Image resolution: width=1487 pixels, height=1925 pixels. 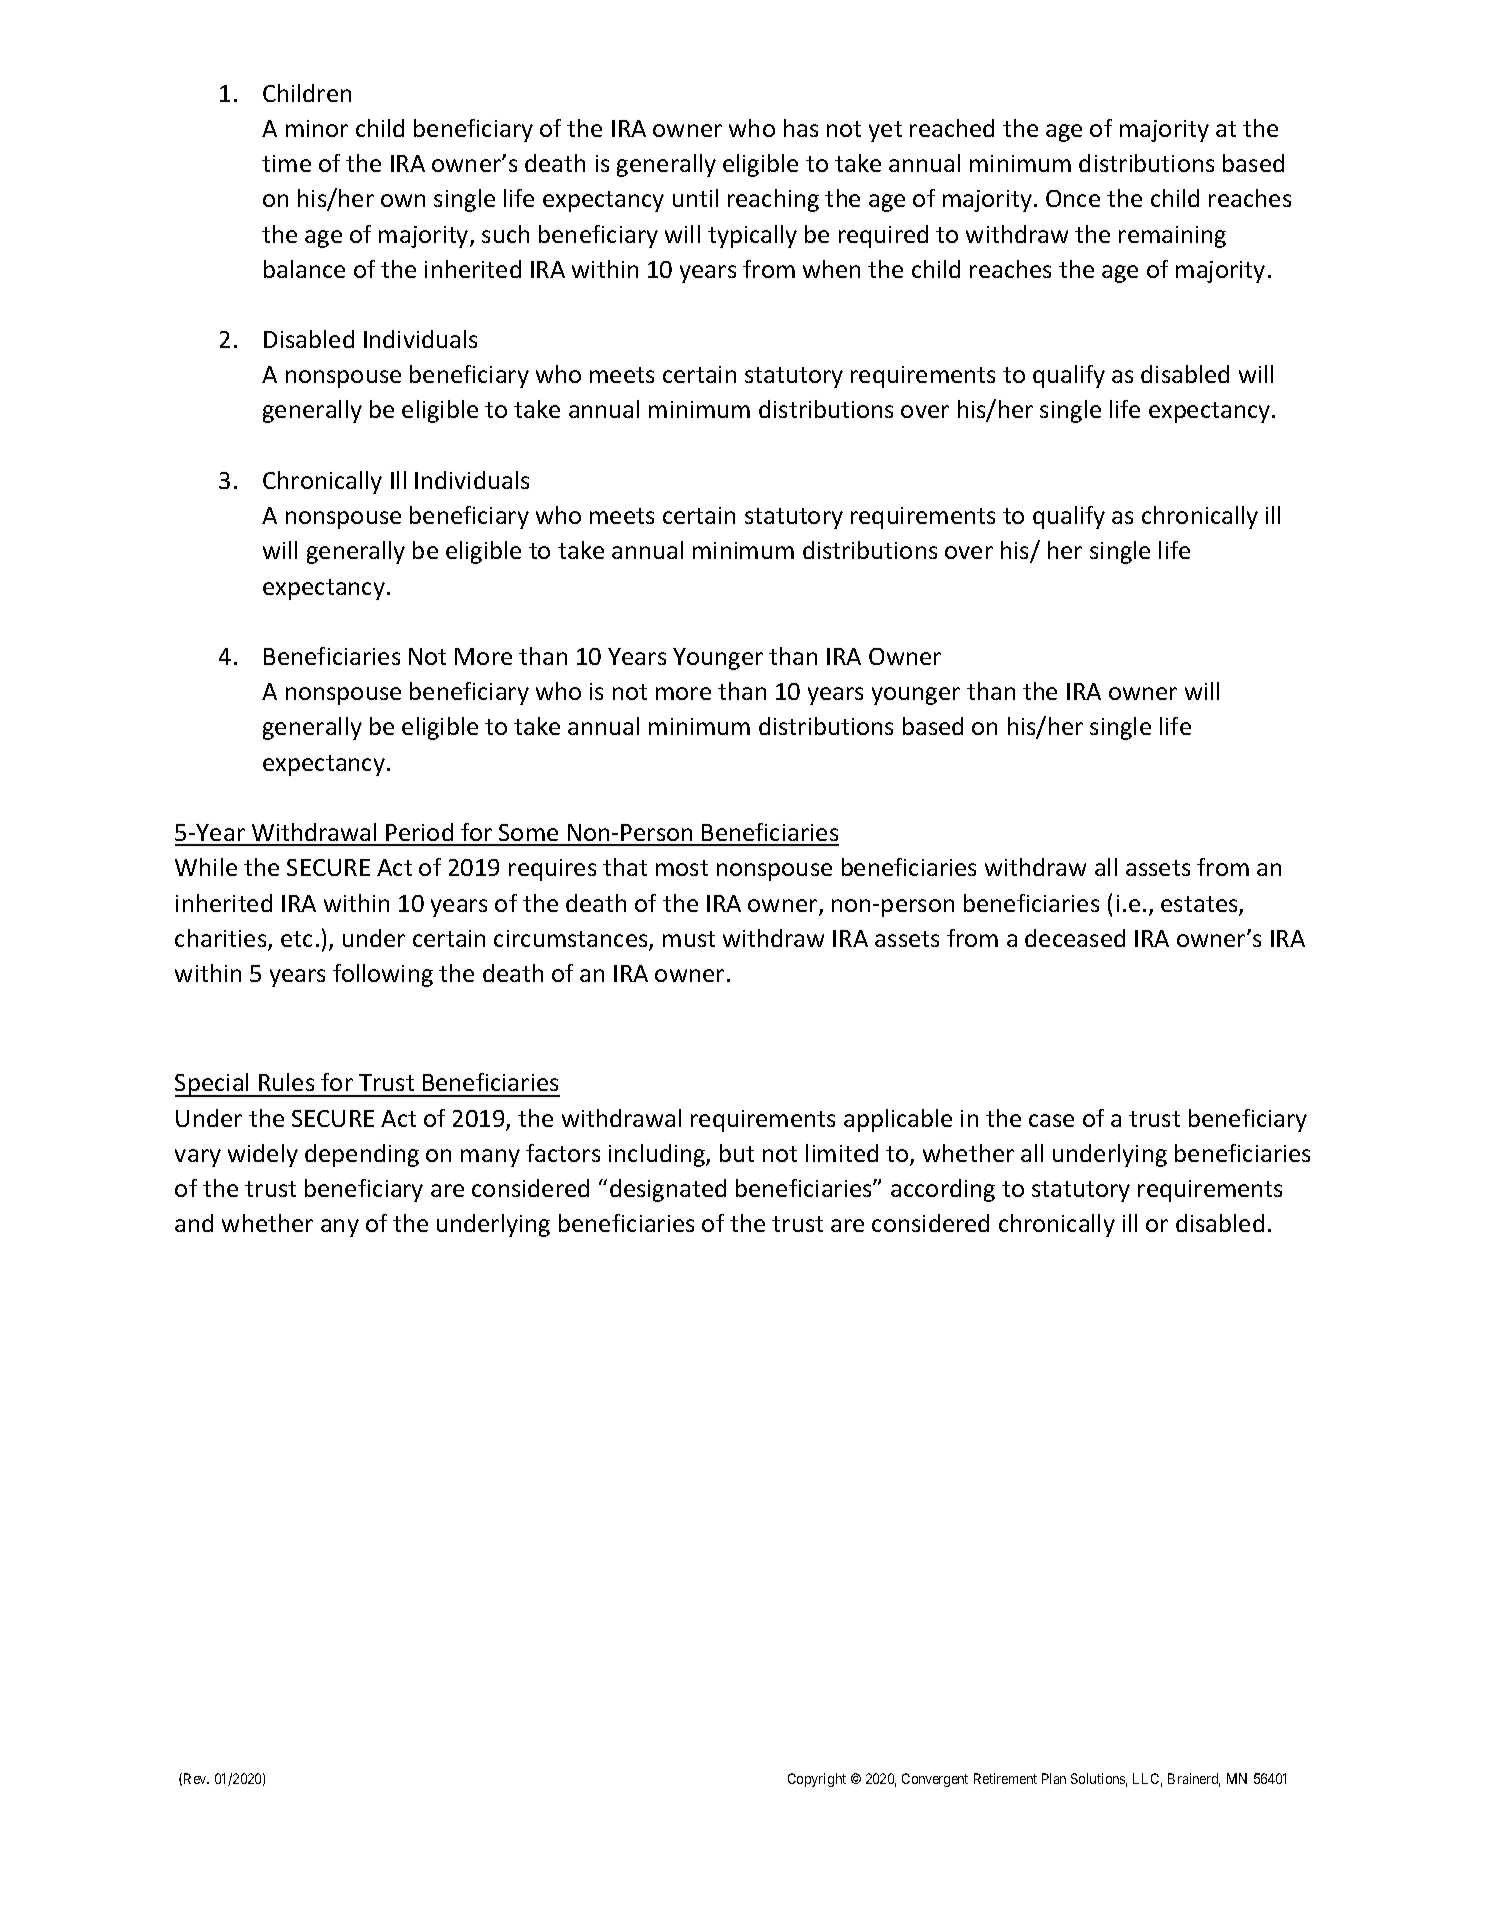 I want to click on must, so click(x=689, y=939).
